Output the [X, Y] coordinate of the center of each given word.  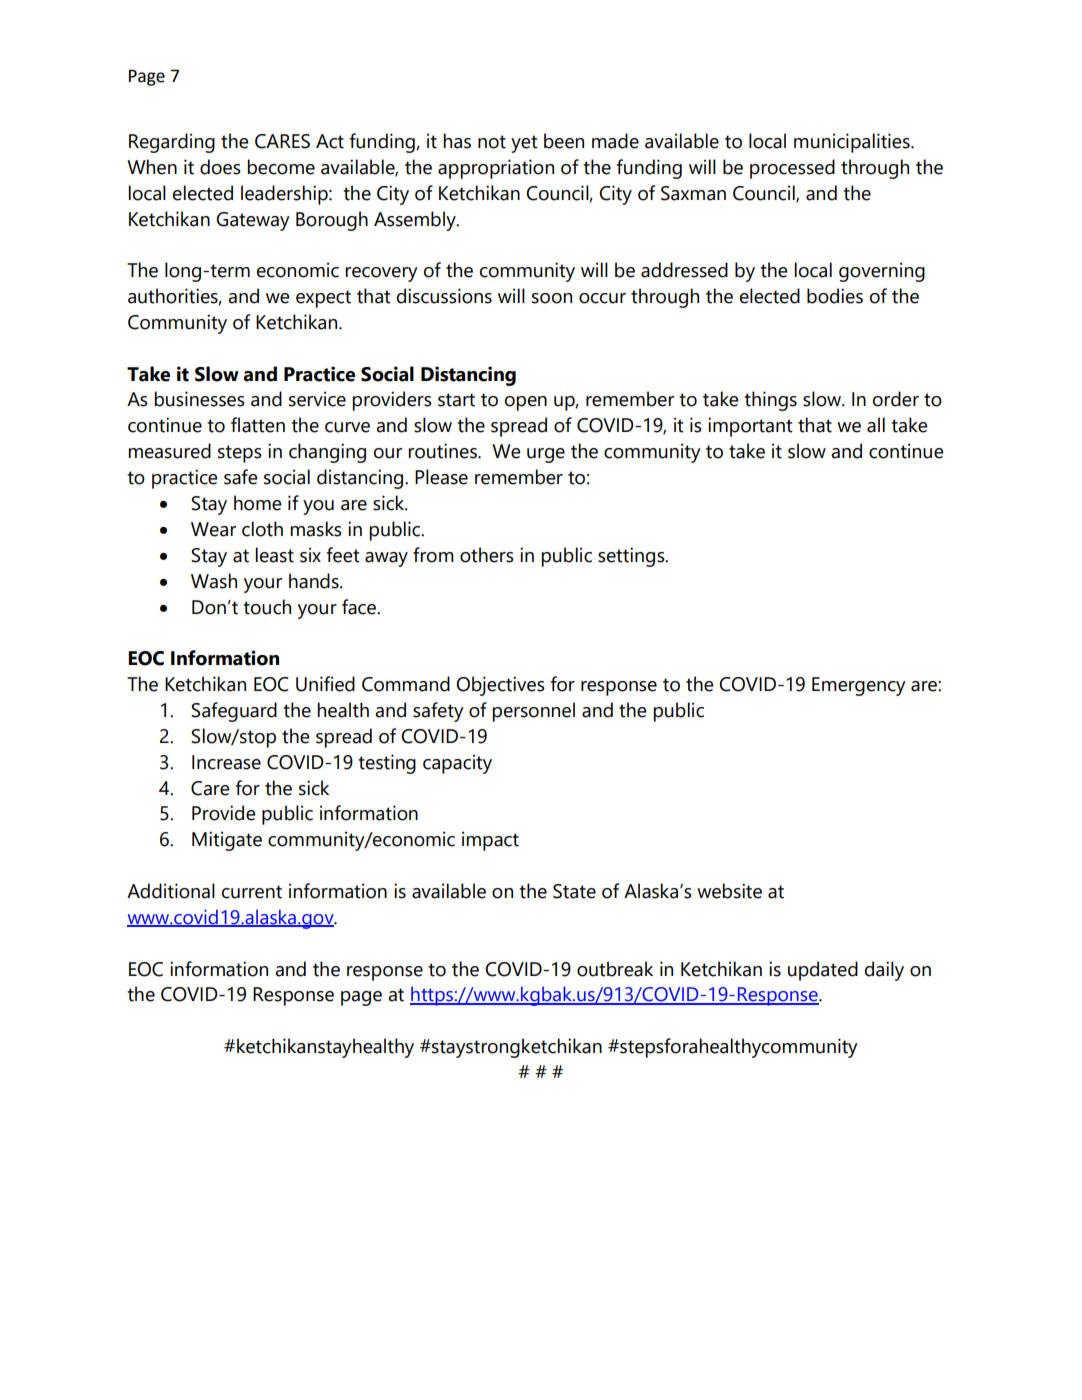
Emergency [859, 686]
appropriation [496, 169]
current [252, 892]
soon [552, 298]
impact [490, 841]
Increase [226, 762]
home [257, 503]
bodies [835, 296]
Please [441, 477]
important [750, 427]
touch [267, 607]
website [729, 891]
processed [792, 169]
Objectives [500, 686]
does [220, 167]
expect [323, 299]
